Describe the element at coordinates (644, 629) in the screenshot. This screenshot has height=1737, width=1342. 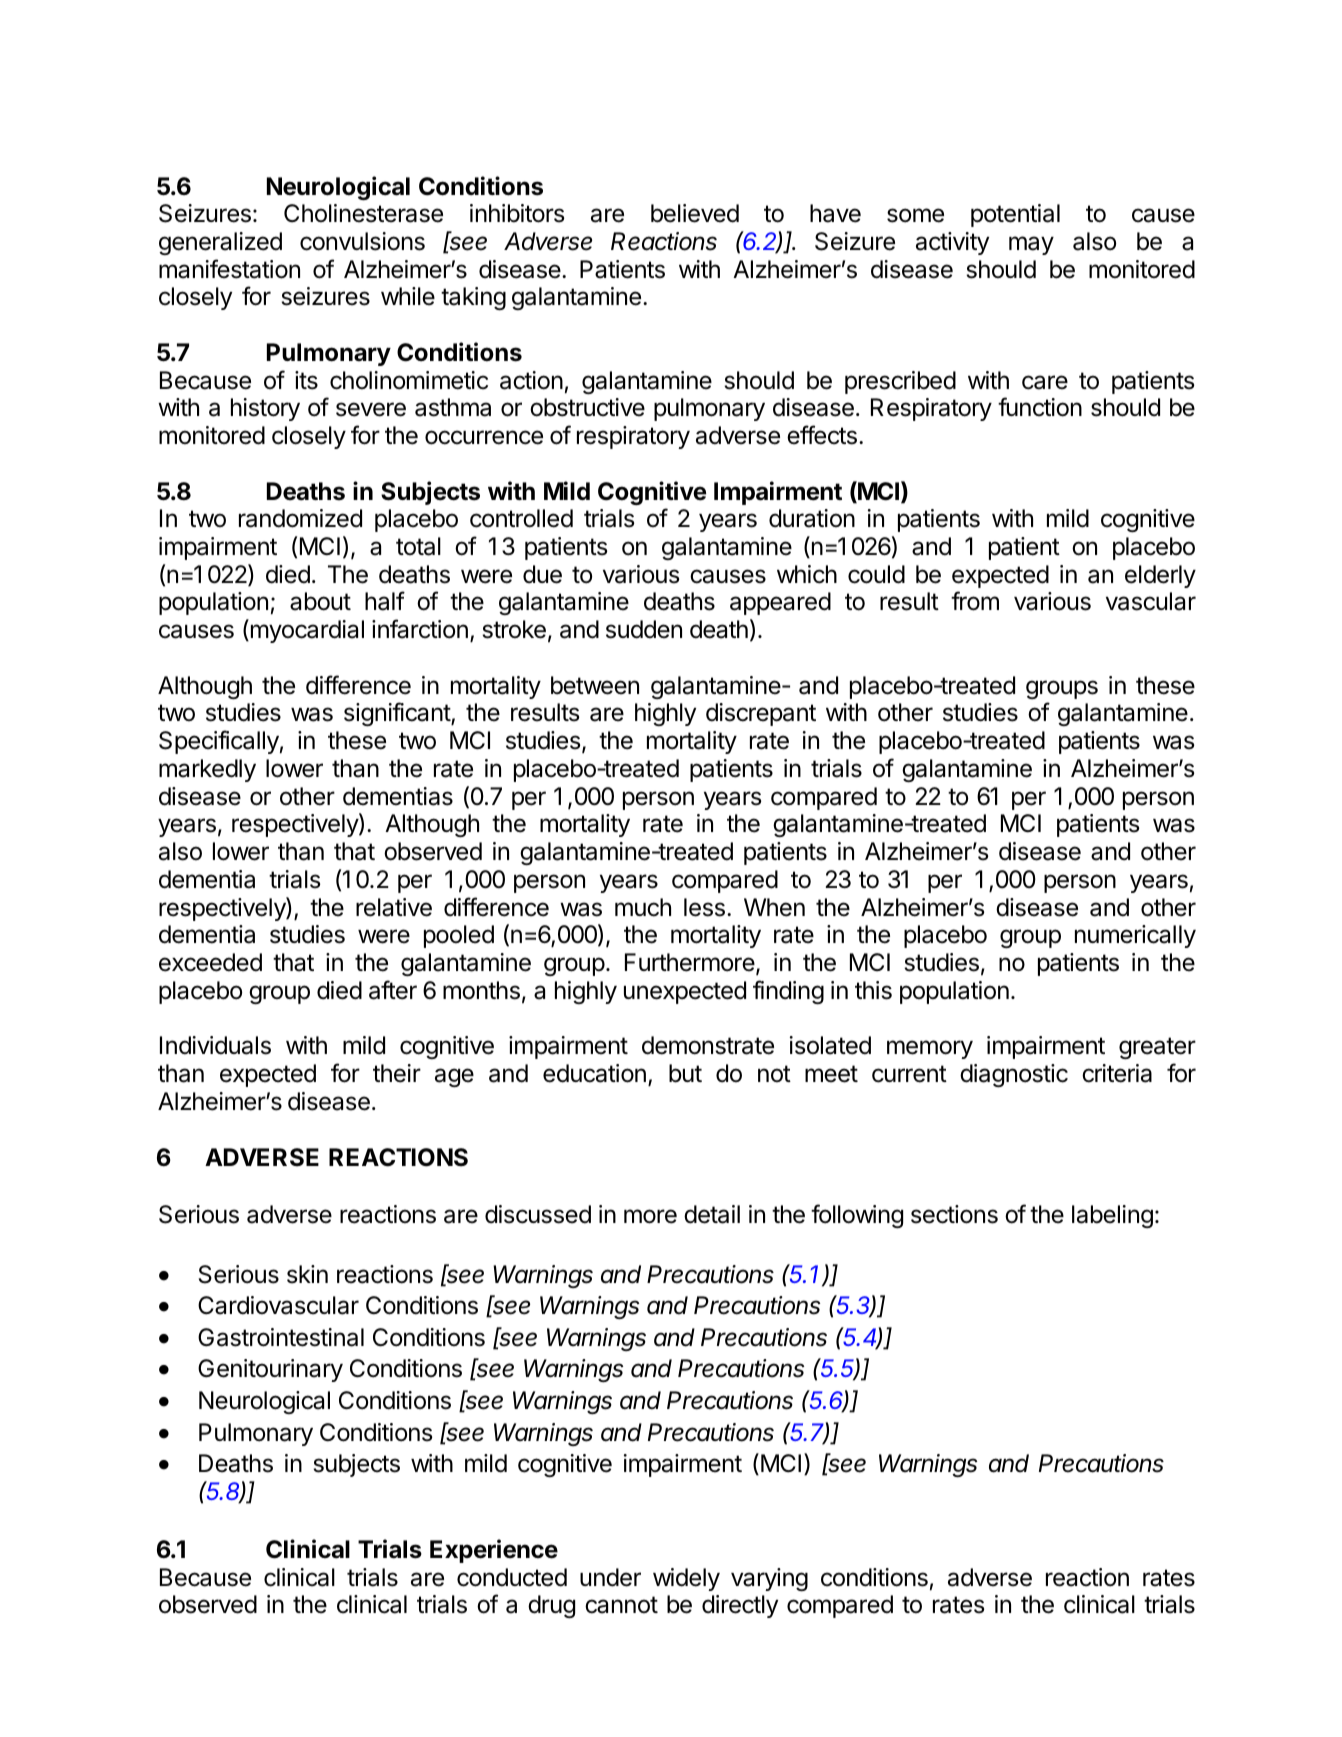
I see `sudden` at that location.
